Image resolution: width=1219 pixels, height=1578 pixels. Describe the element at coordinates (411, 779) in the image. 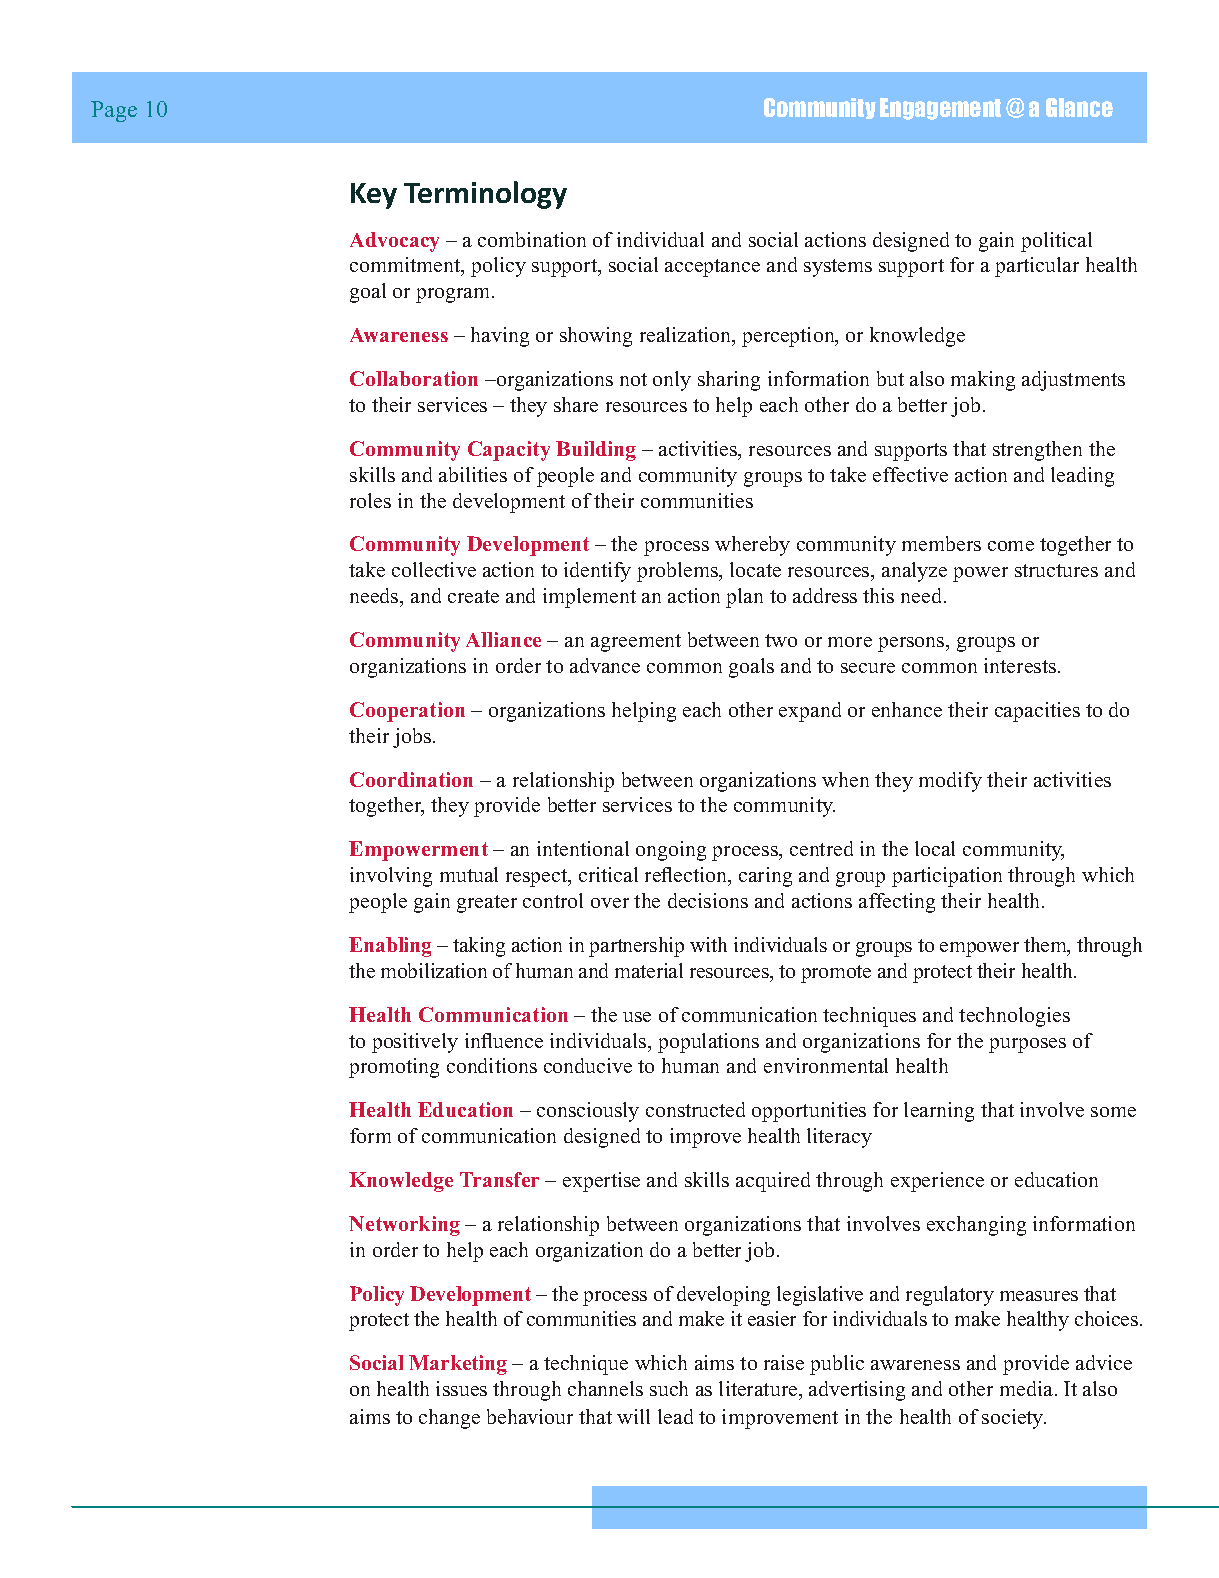

I see `Coordination` at that location.
